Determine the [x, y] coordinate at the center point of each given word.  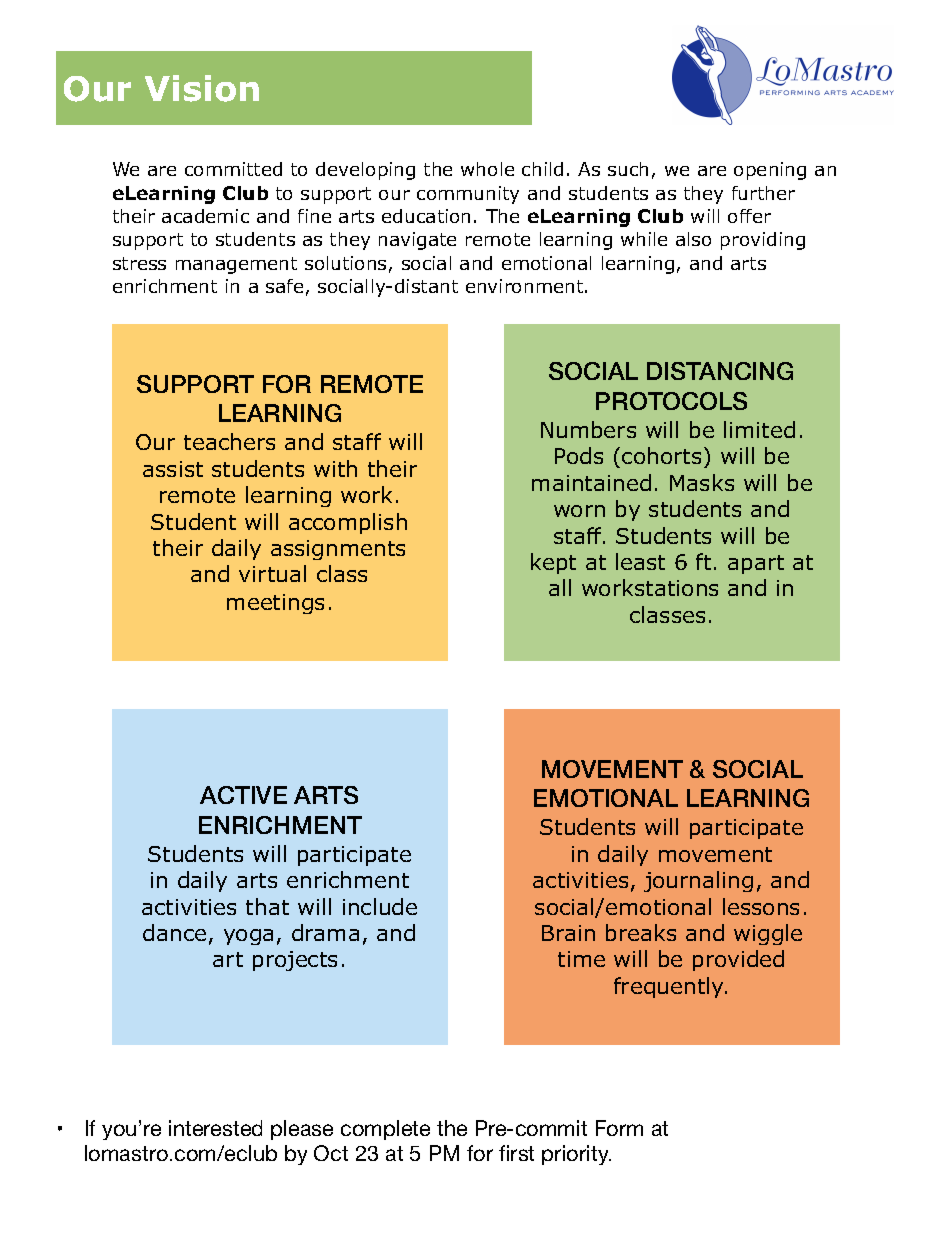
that [267, 906]
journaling [698, 881]
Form [619, 1128]
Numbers [588, 429]
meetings [275, 604]
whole [487, 169]
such [628, 169]
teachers [229, 441]
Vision [202, 88]
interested [215, 1128]
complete [385, 1130]
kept [553, 563]
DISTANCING [720, 371]
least [640, 561]
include [380, 906]
